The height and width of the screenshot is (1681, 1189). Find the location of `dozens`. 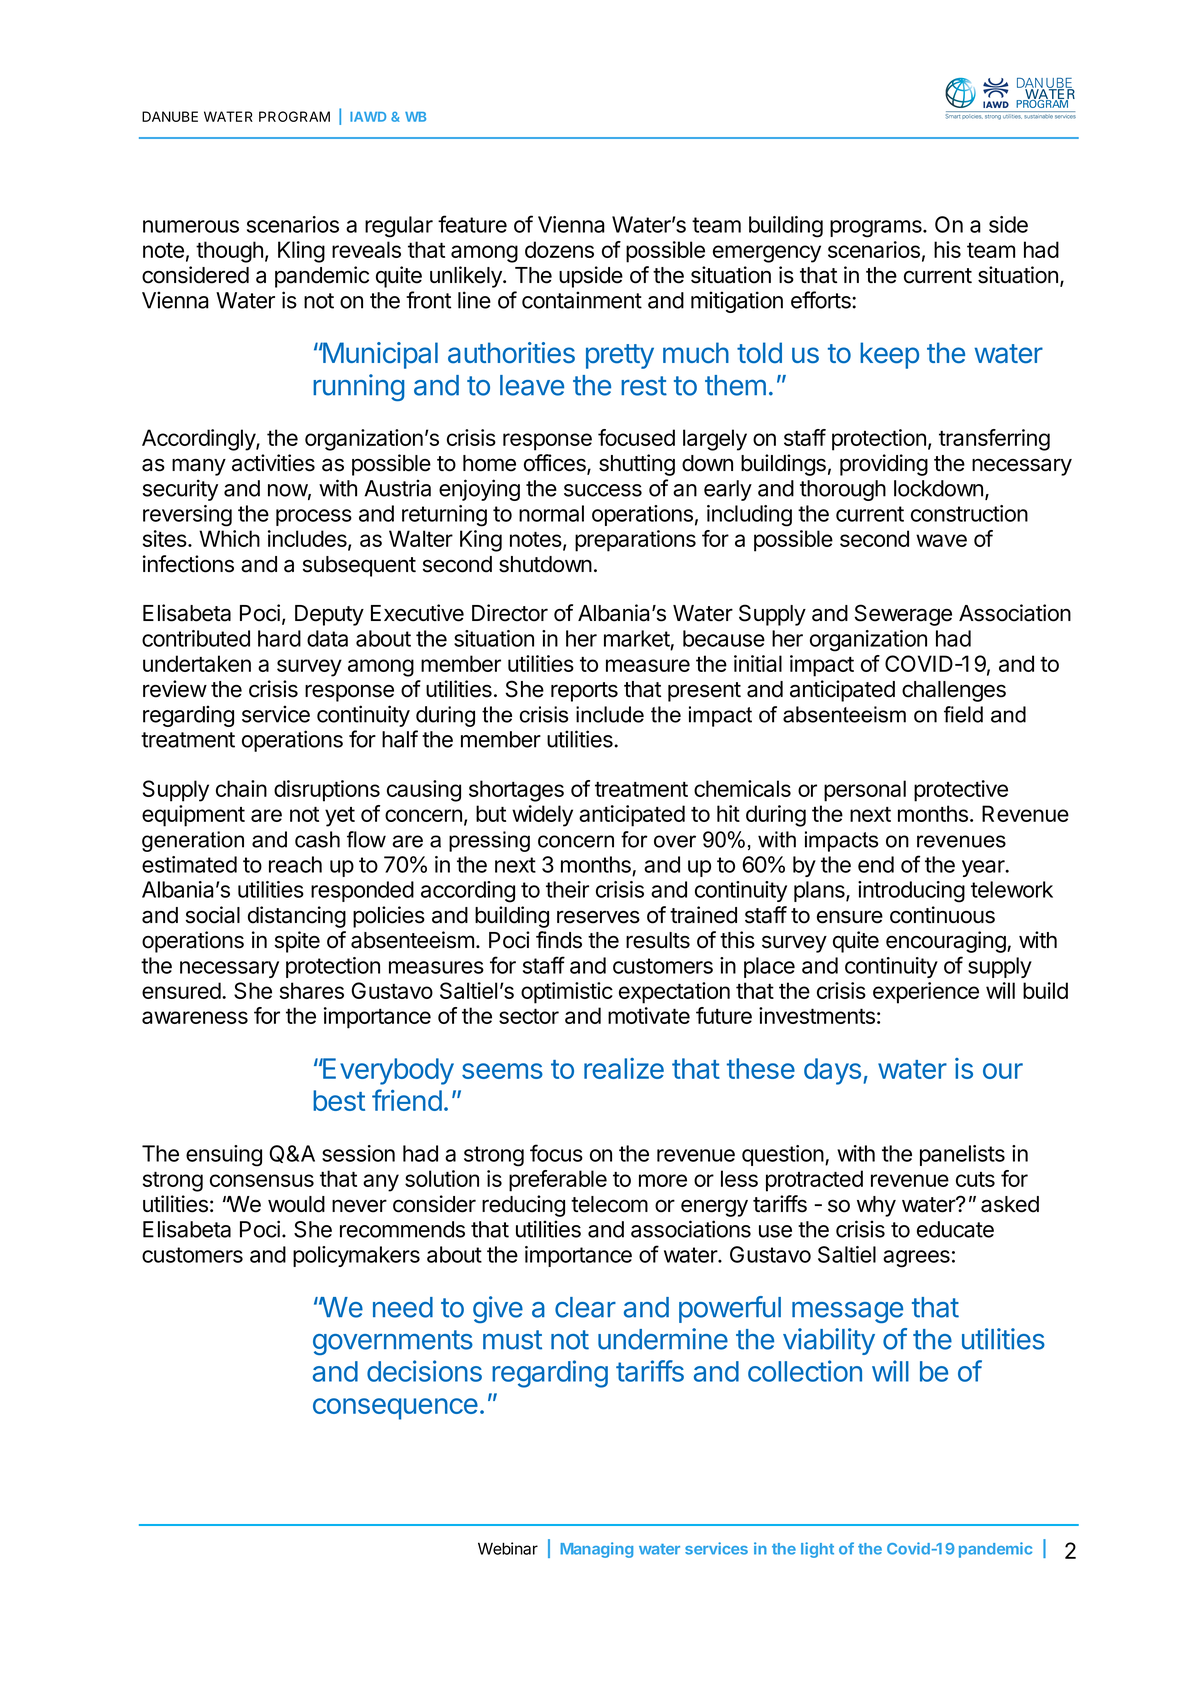

dozens is located at coordinates (559, 249).
